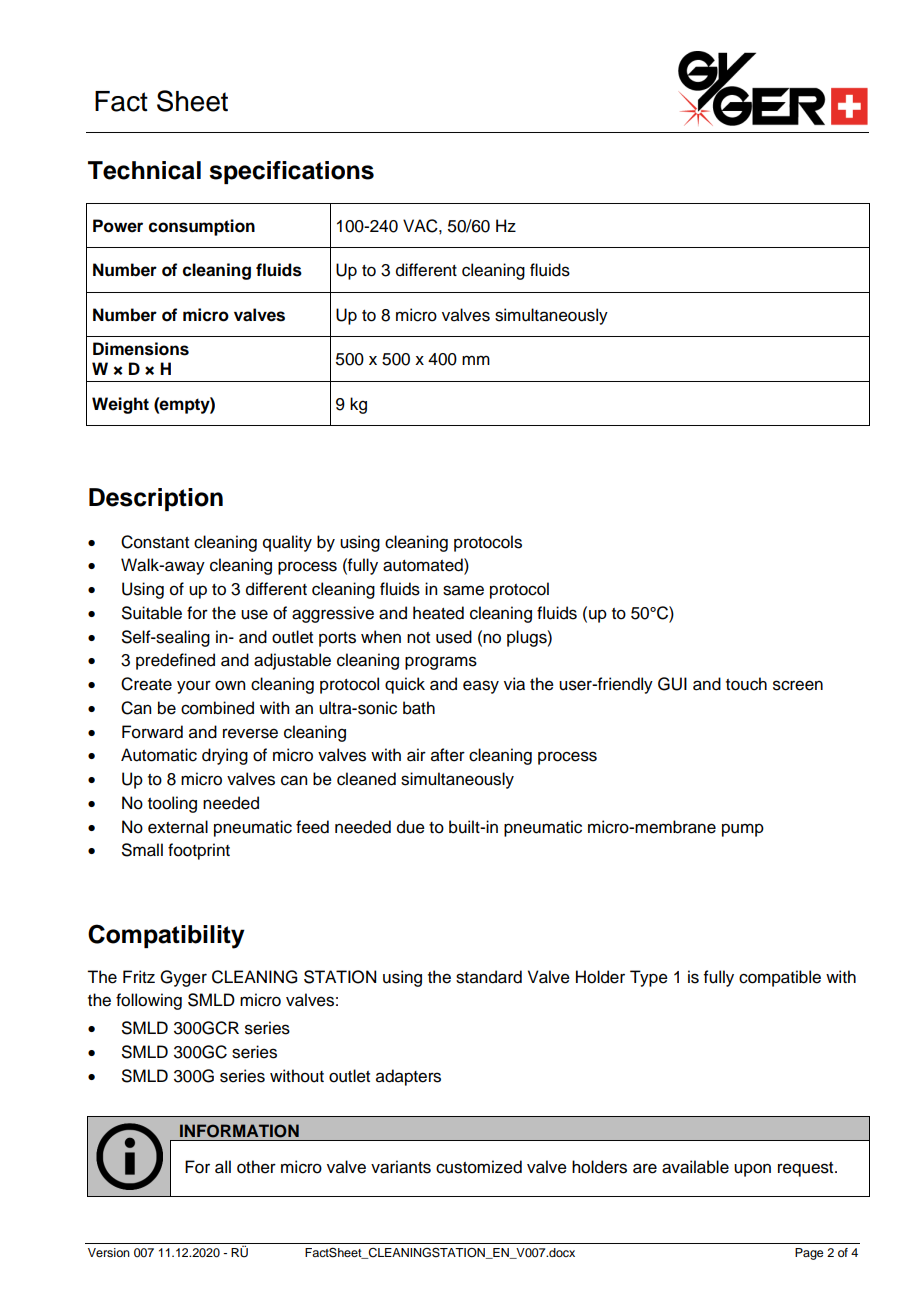 This document has width=924, height=1308. I want to click on upon, so click(752, 1170).
